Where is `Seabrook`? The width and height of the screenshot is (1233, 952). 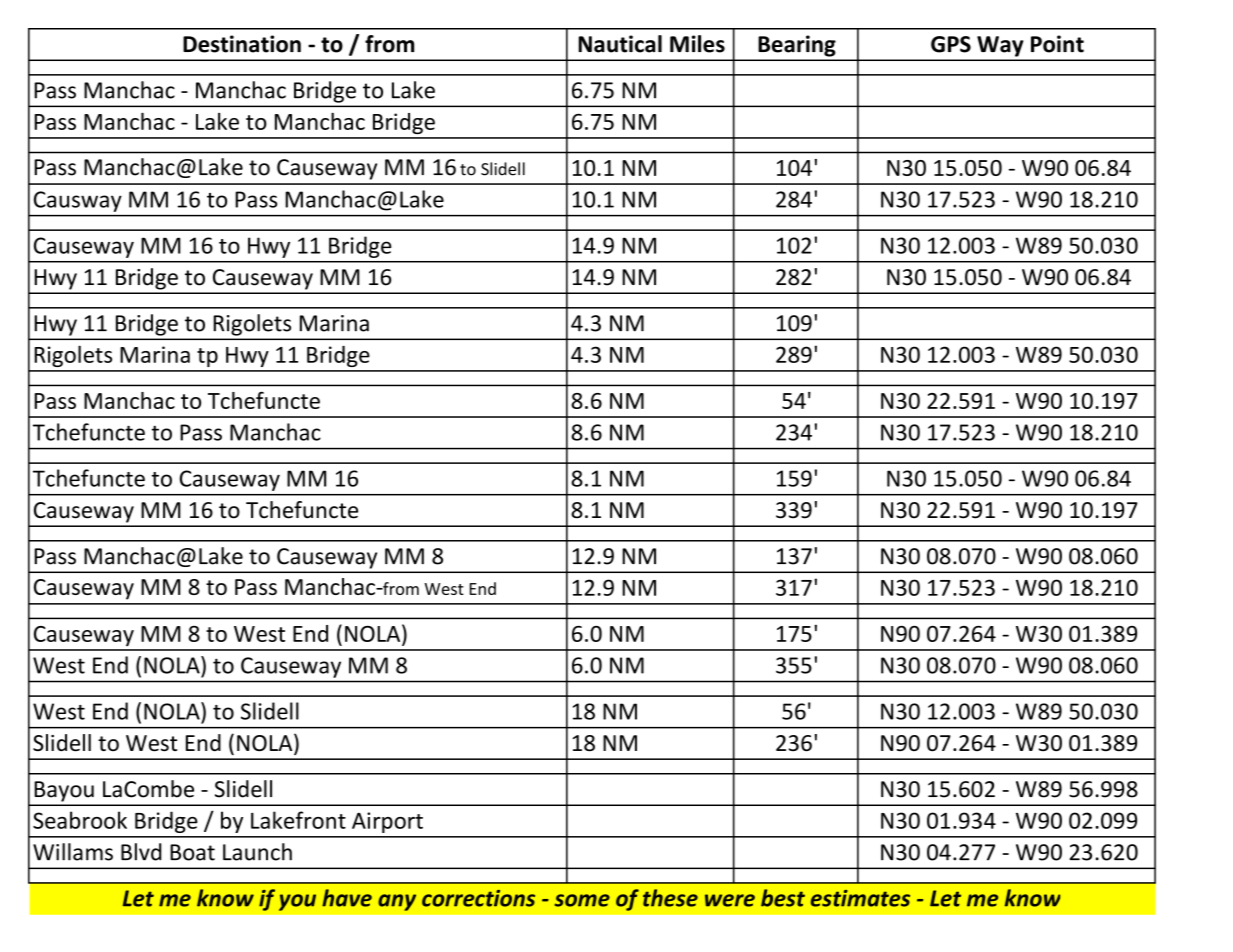
Seabrook is located at coordinates (80, 820).
